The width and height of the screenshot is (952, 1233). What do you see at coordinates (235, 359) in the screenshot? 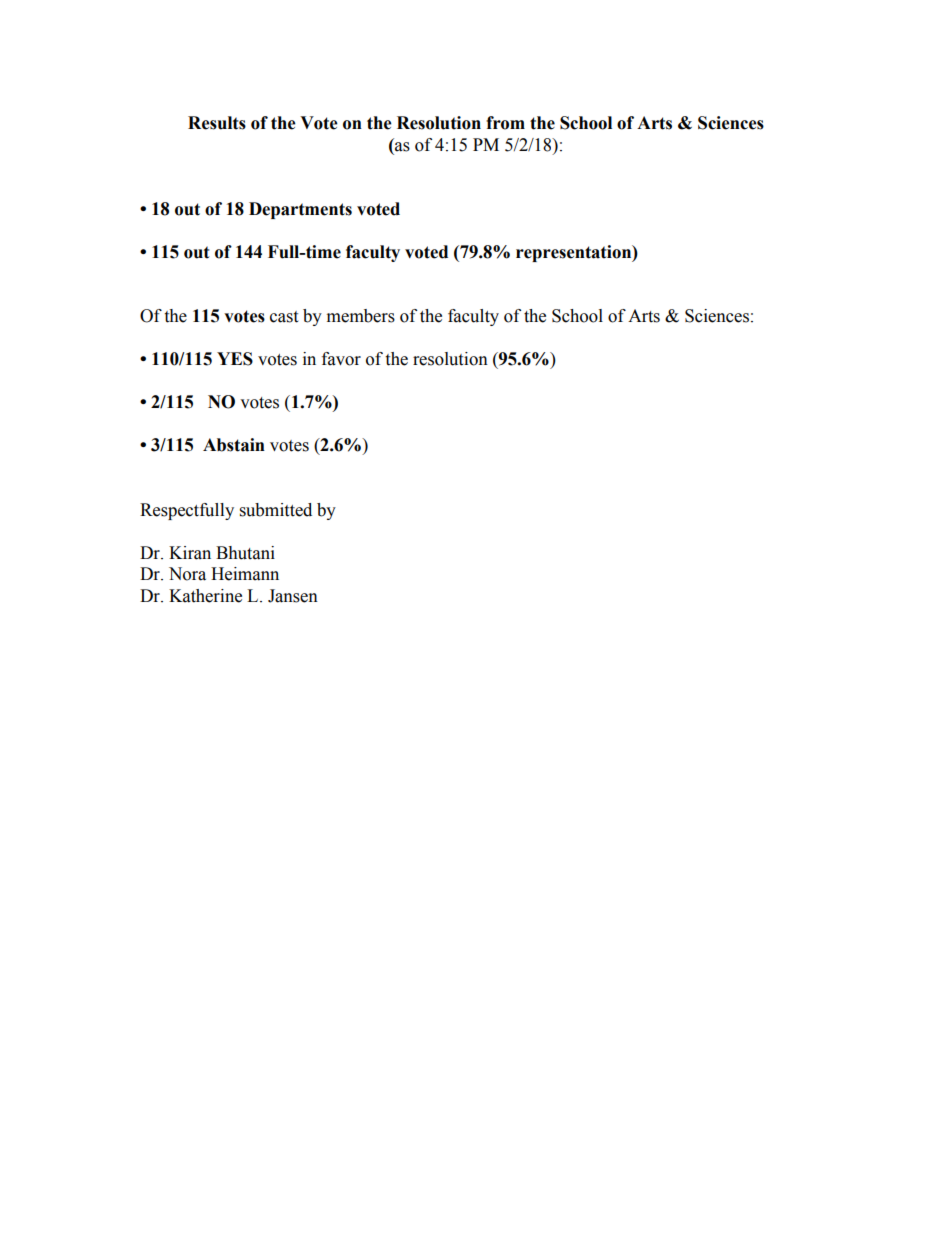
I see `YES` at bounding box center [235, 359].
